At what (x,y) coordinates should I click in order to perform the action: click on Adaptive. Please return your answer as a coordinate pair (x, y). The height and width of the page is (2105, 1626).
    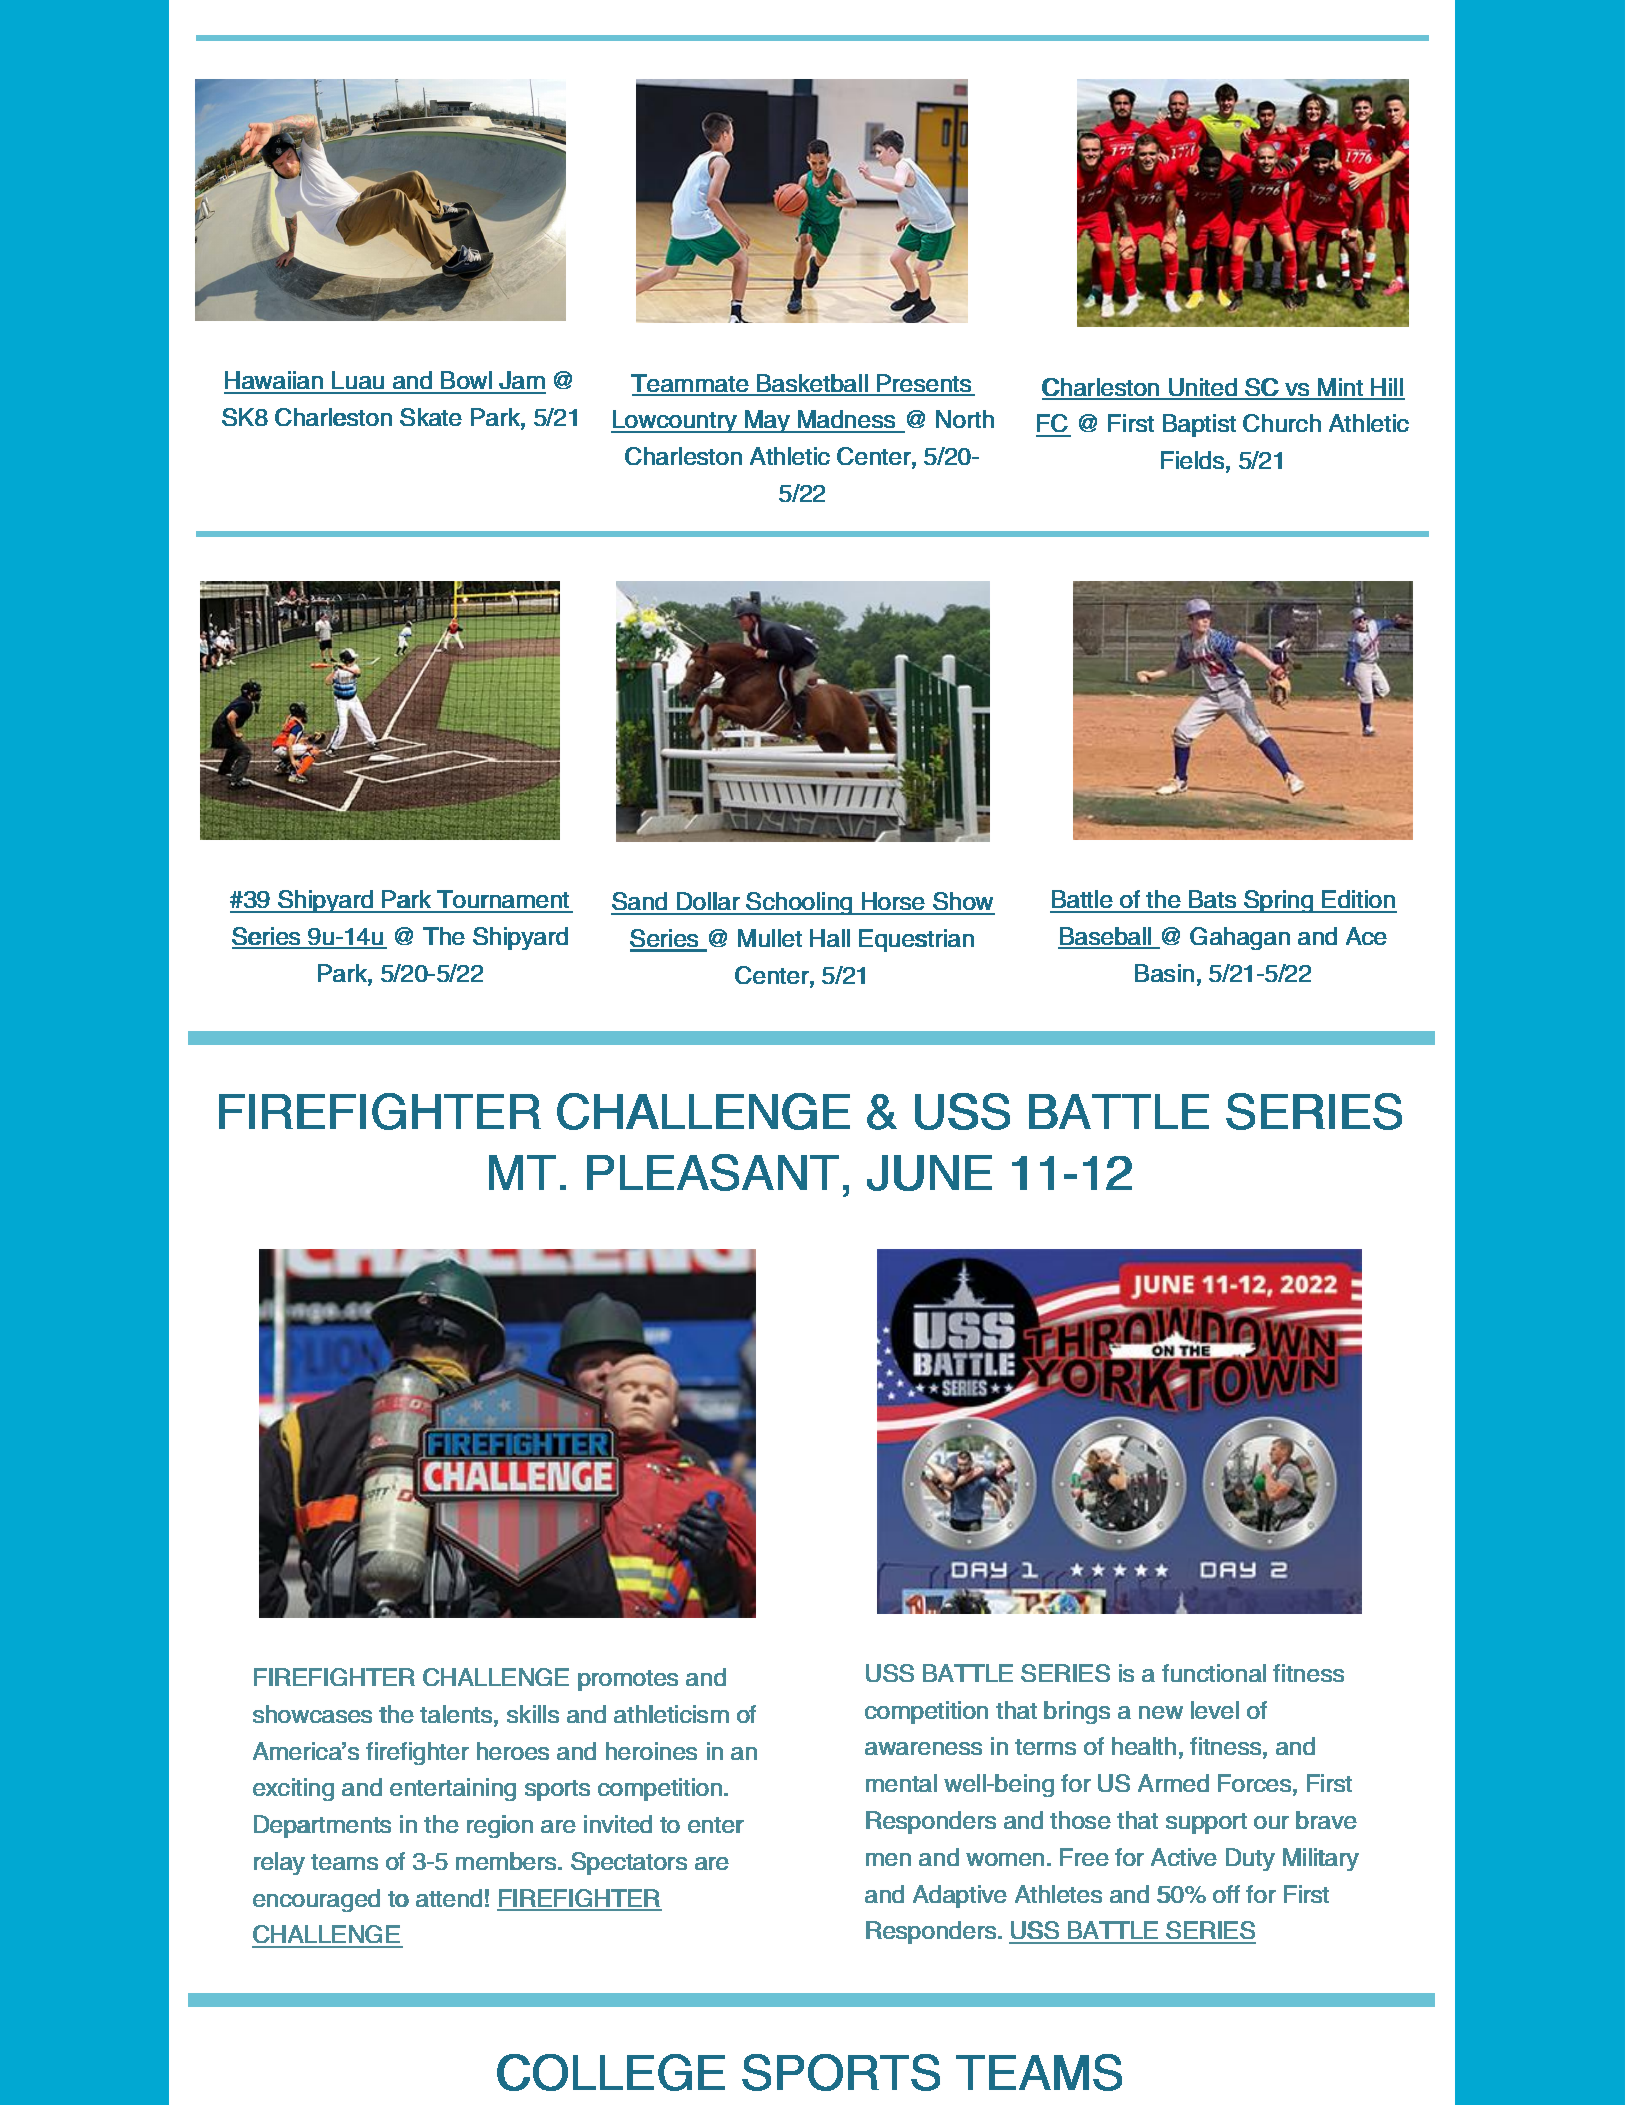
    Looking at the image, I should click on (960, 1896).
